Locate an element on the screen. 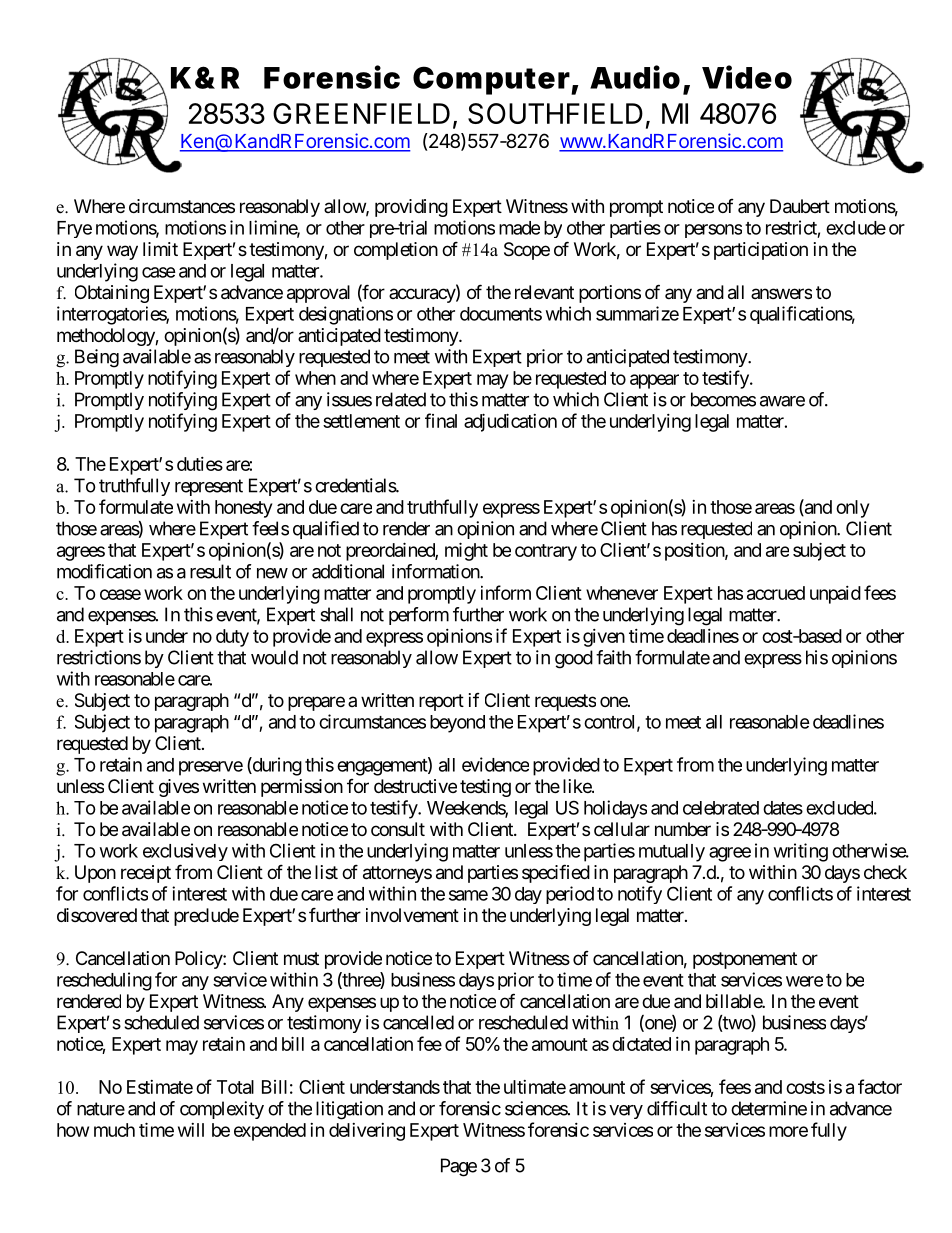 The image size is (952, 1233). accrued is located at coordinates (776, 593).
